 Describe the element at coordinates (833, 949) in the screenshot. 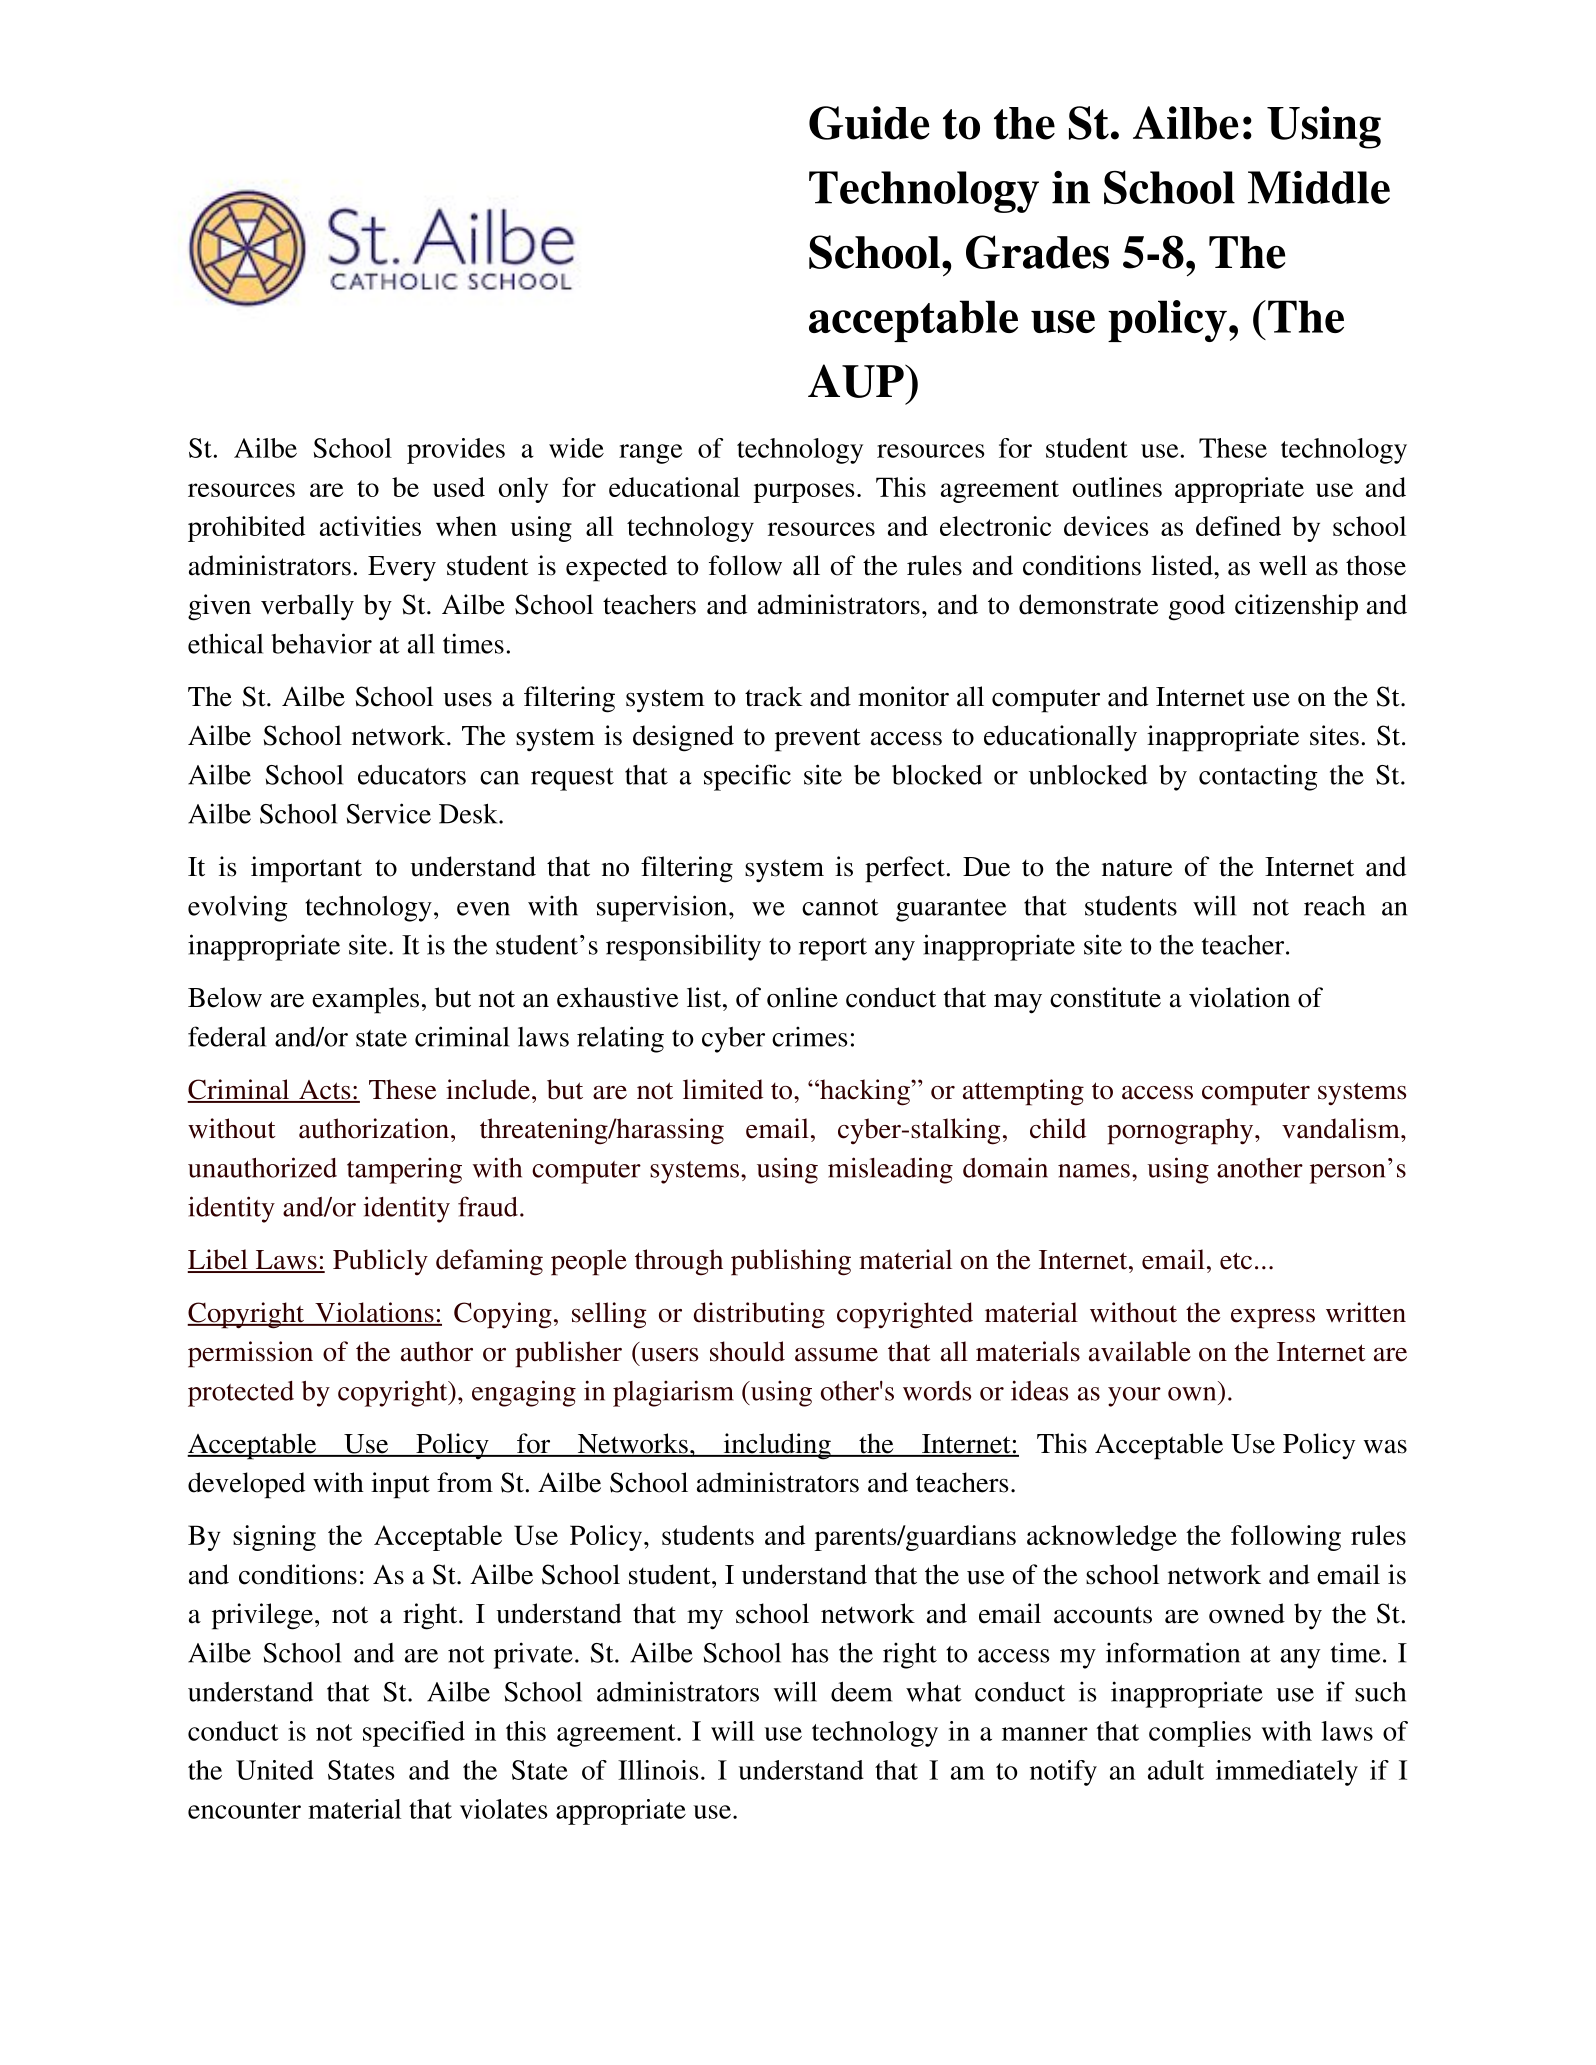

I see `report` at that location.
